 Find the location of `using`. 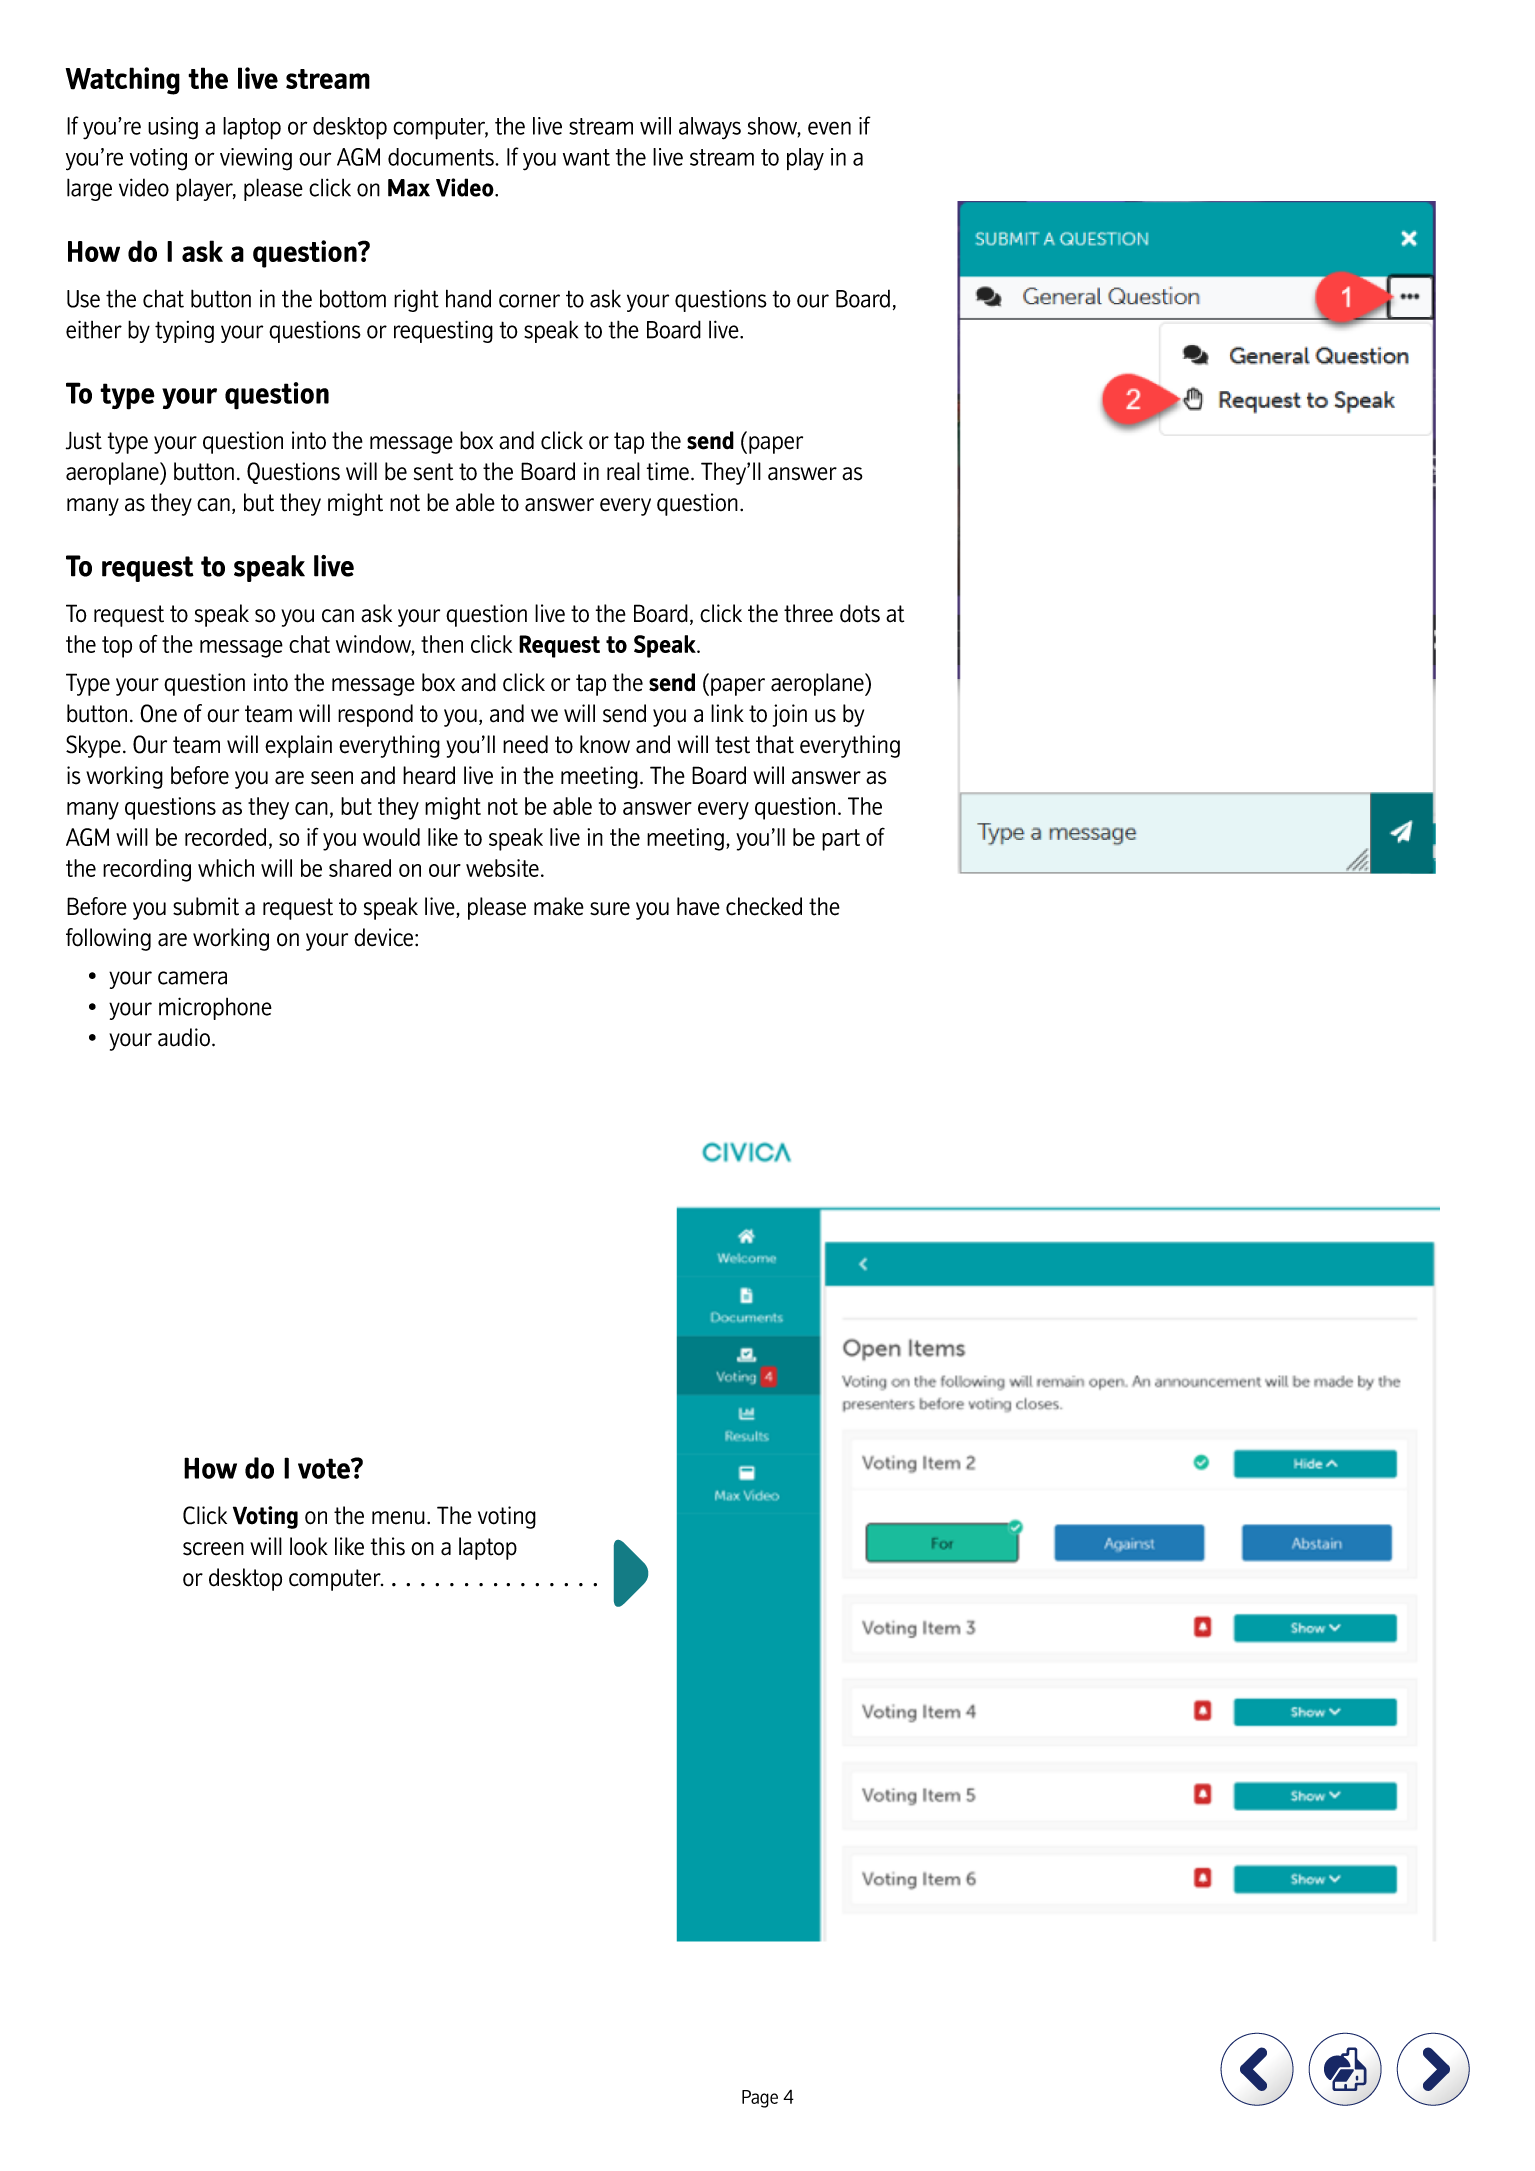

using is located at coordinates (173, 128).
